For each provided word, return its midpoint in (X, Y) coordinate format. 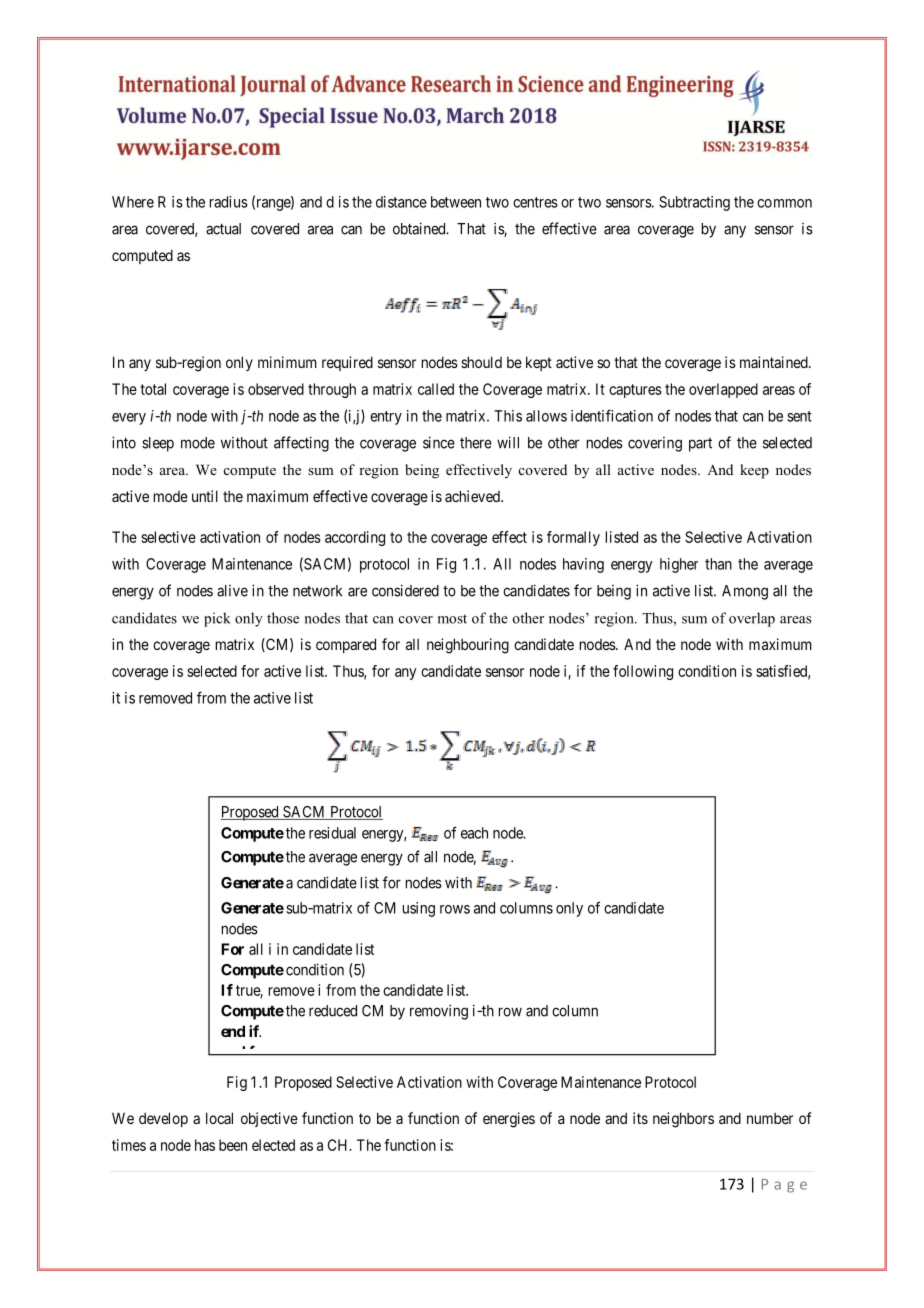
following (643, 672)
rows (455, 909)
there (476, 443)
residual (332, 833)
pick (217, 619)
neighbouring (468, 646)
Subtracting (694, 203)
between (456, 202)
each (474, 833)
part (700, 445)
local (219, 1118)
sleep (158, 444)
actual (223, 229)
